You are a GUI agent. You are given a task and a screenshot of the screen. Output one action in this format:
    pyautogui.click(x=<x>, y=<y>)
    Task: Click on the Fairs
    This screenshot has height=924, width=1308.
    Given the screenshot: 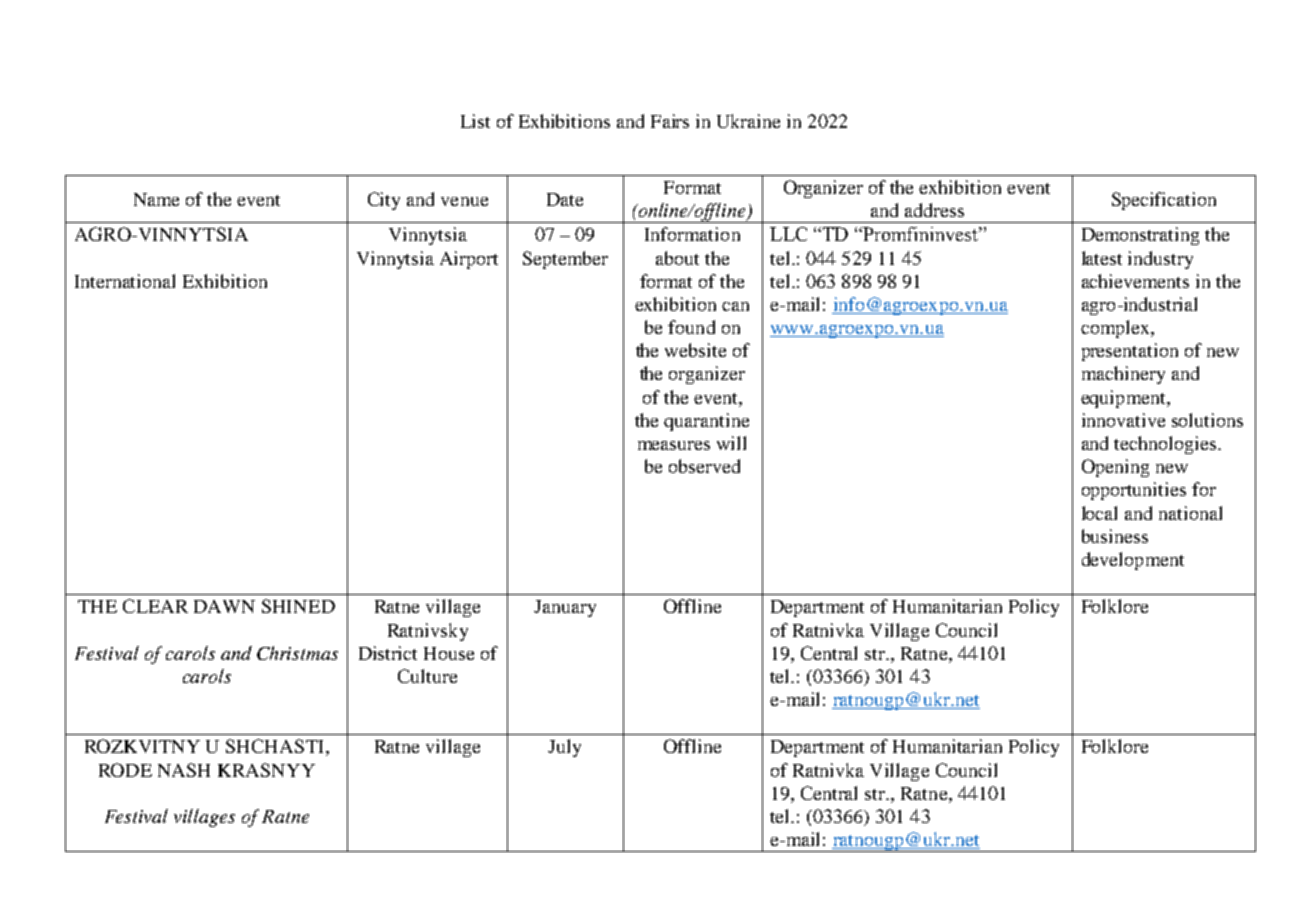 What is the action you would take?
    pyautogui.click(x=670, y=121)
